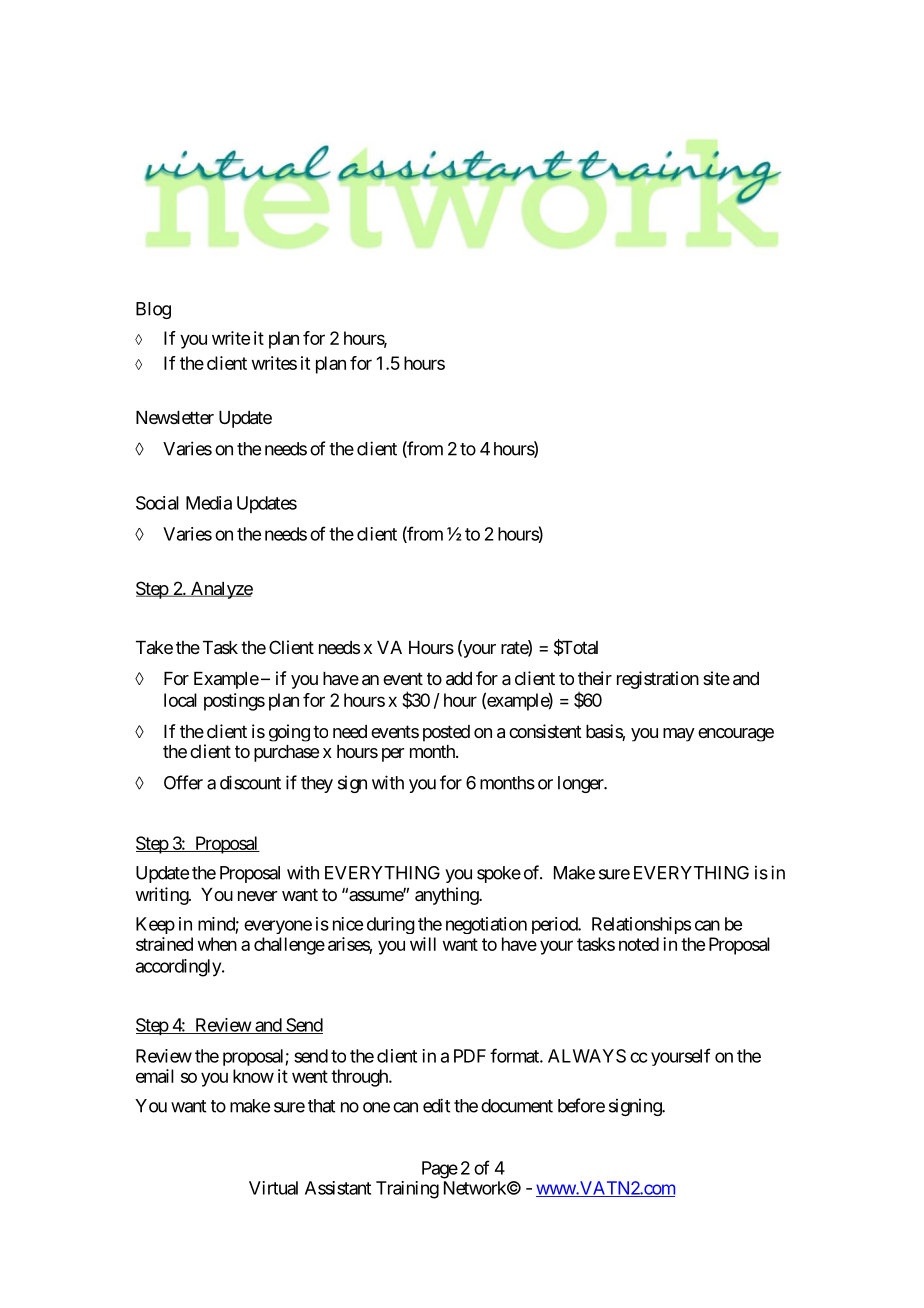 The width and height of the document is (924, 1308). Describe the element at coordinates (446, 733) in the document. I see `posted` at that location.
